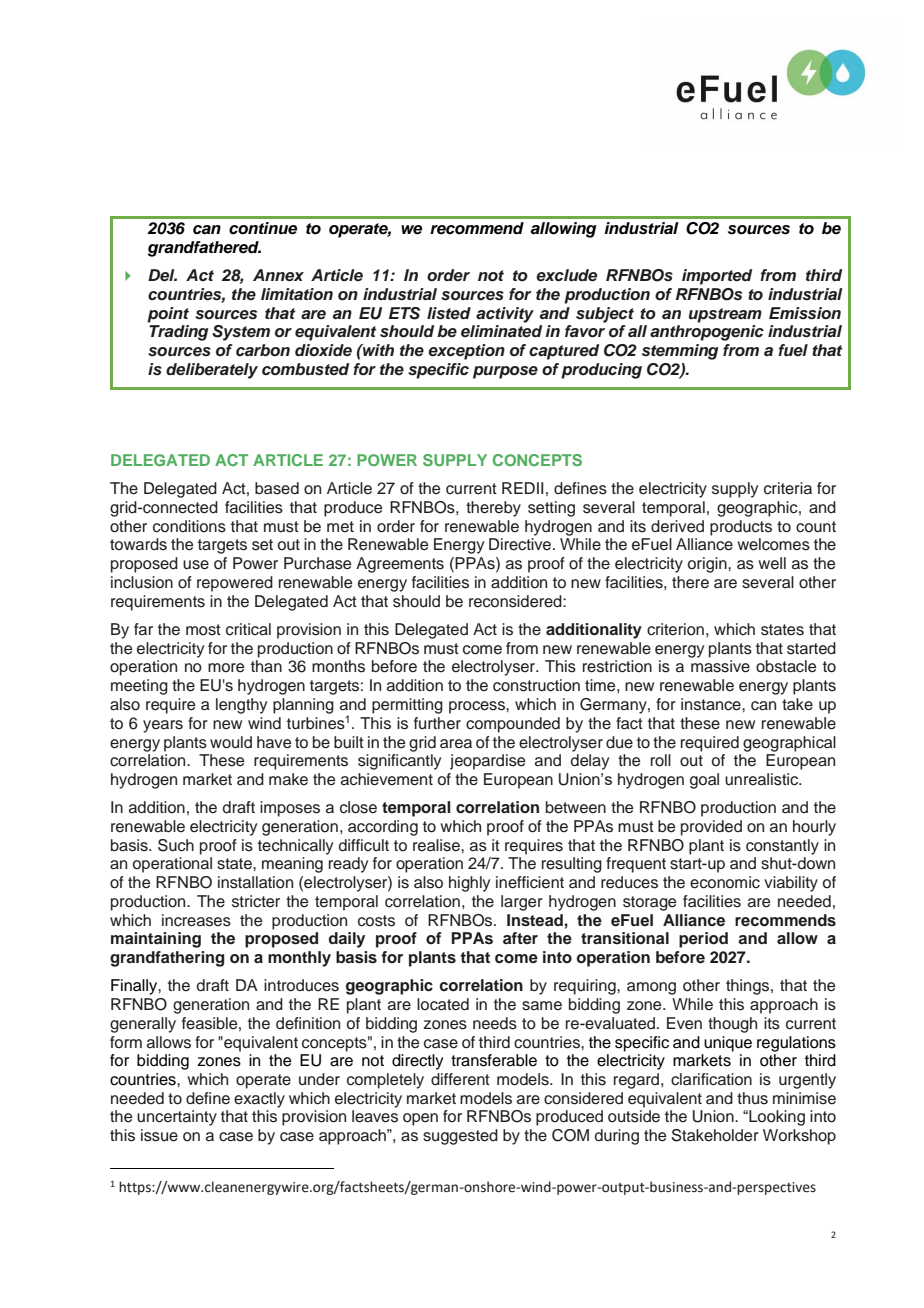 The image size is (924, 1308). I want to click on imported, so click(717, 277).
